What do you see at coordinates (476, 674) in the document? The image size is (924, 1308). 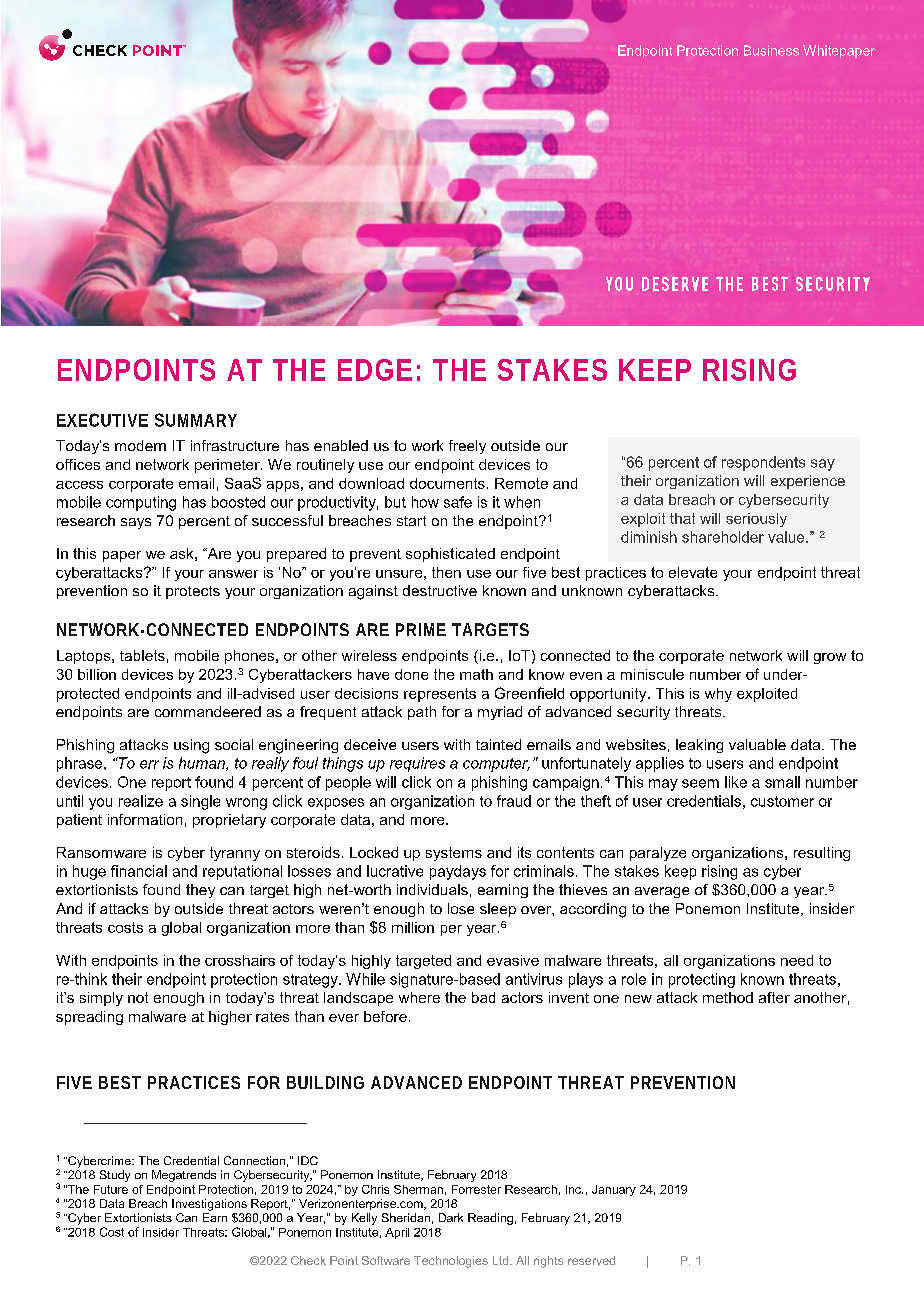 I see `math` at bounding box center [476, 674].
